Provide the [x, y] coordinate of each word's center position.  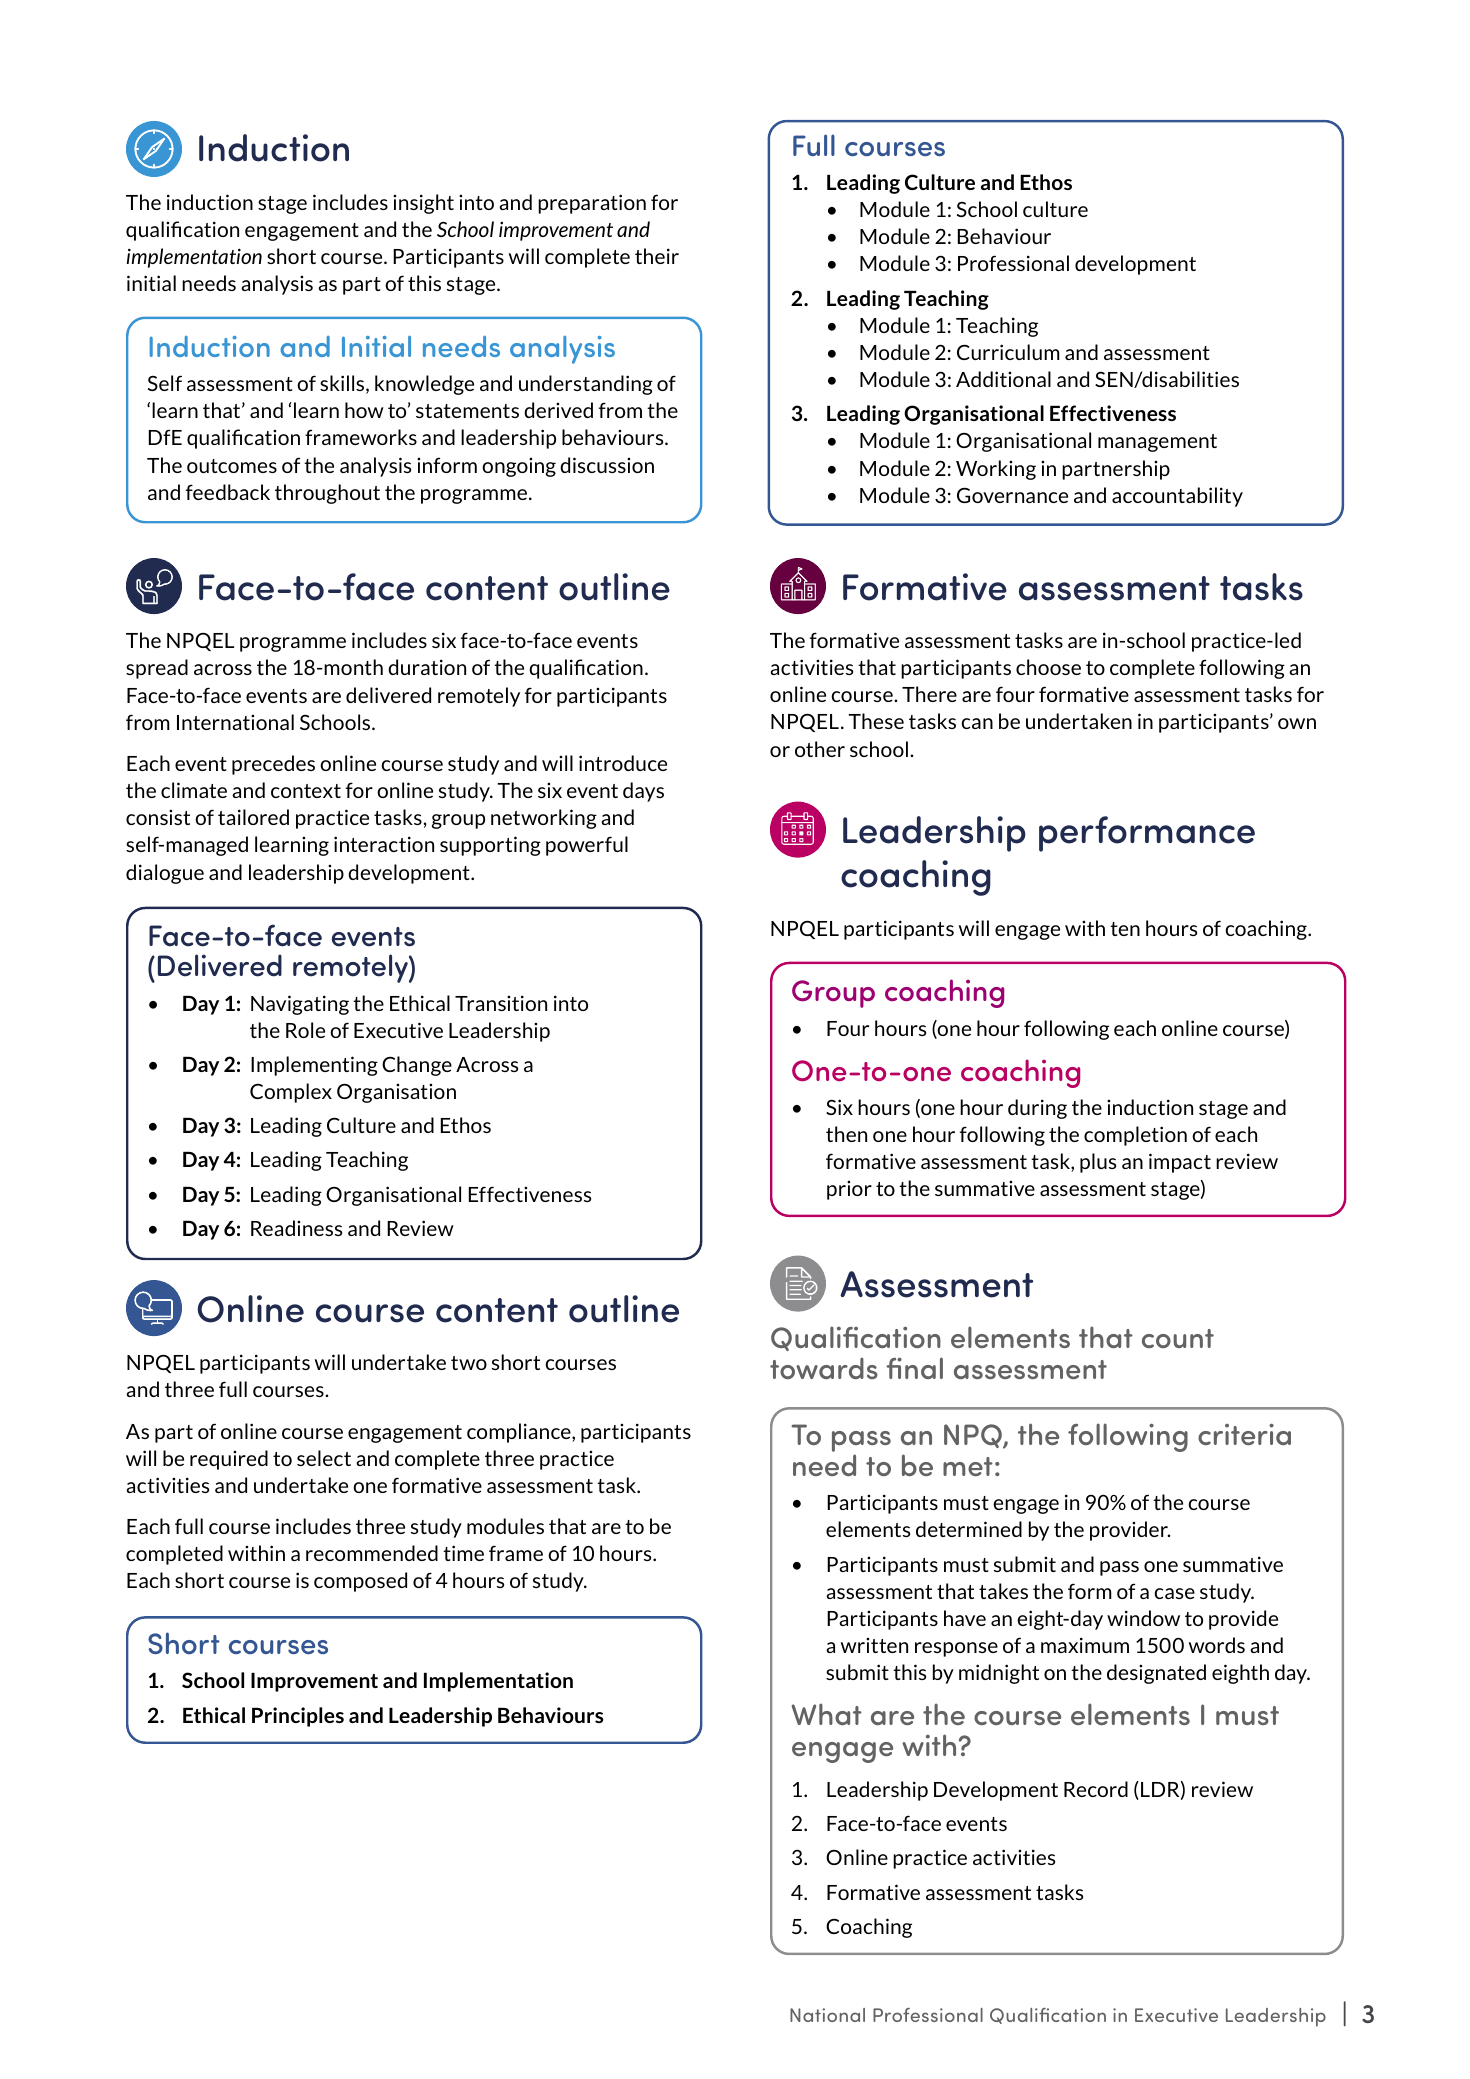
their [657, 256]
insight [423, 204]
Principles [298, 1717]
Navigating [300, 1005]
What [827, 1714]
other [820, 749]
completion [1135, 1136]
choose [1048, 667]
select [324, 1458]
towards [824, 1368]
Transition [501, 1003]
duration [427, 667]
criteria [1244, 1434]
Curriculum [1008, 352]
